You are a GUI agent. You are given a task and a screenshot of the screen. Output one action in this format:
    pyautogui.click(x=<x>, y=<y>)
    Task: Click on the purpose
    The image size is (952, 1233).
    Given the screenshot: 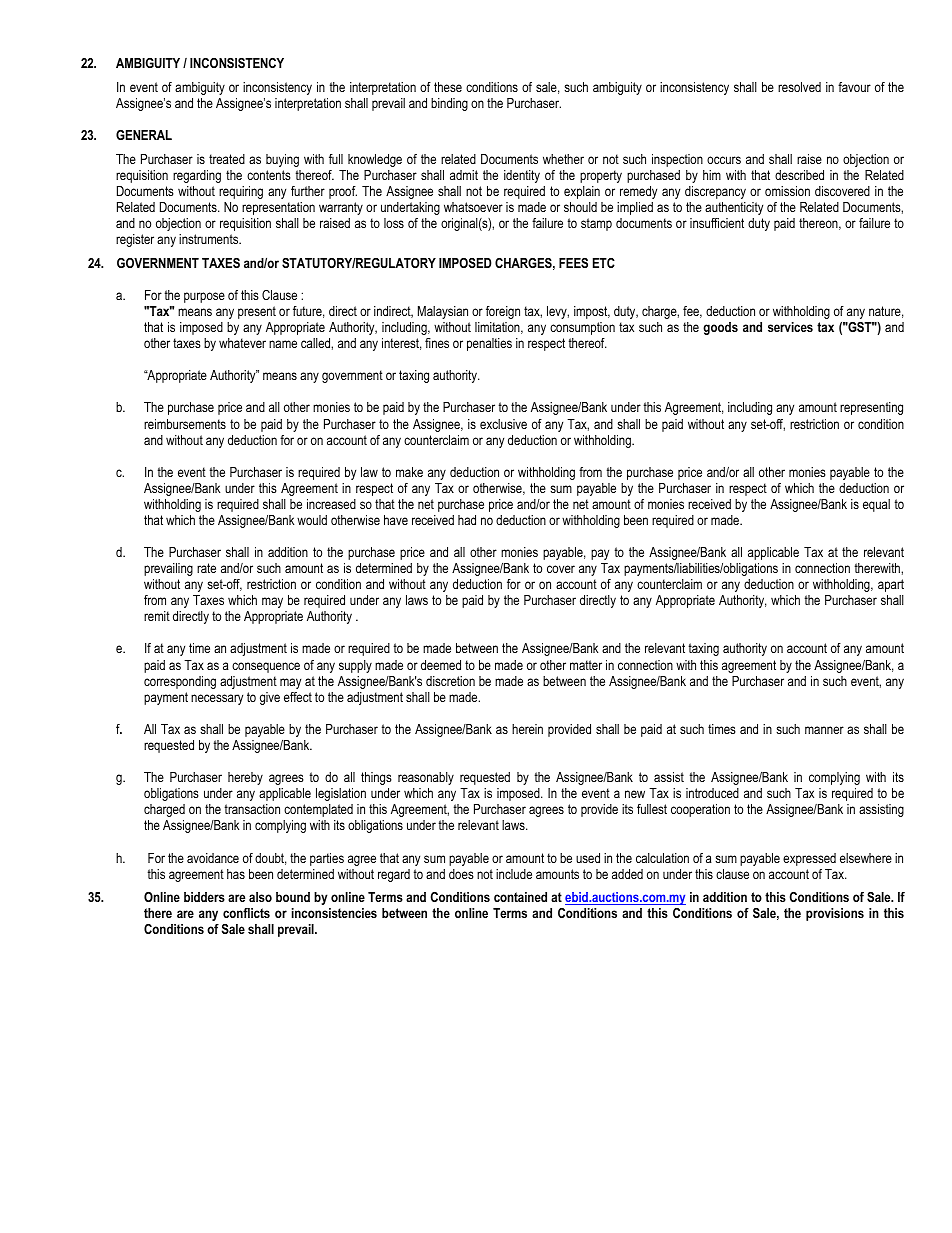 What is the action you would take?
    pyautogui.click(x=204, y=297)
